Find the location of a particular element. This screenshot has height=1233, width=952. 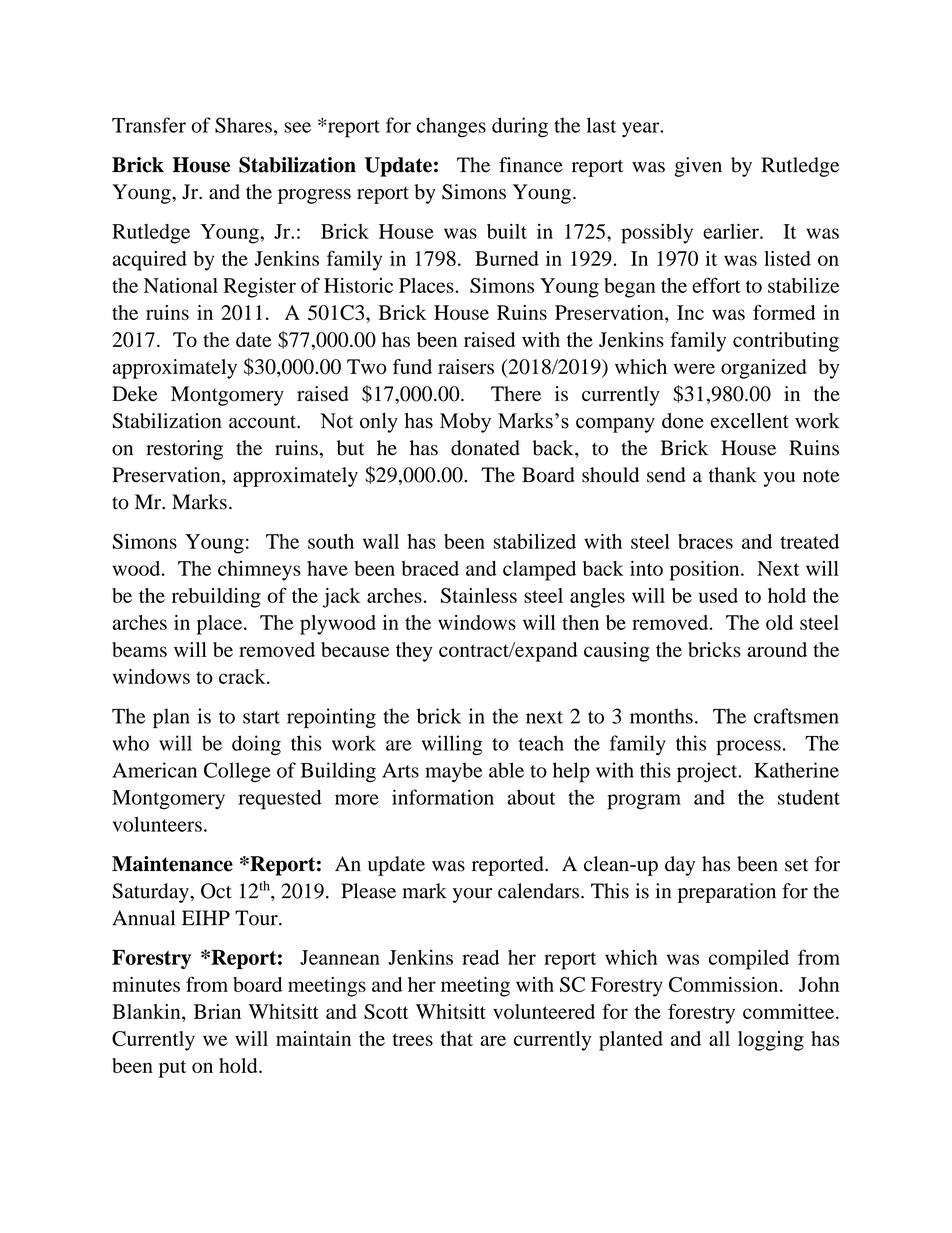

Shares is located at coordinates (243, 125).
